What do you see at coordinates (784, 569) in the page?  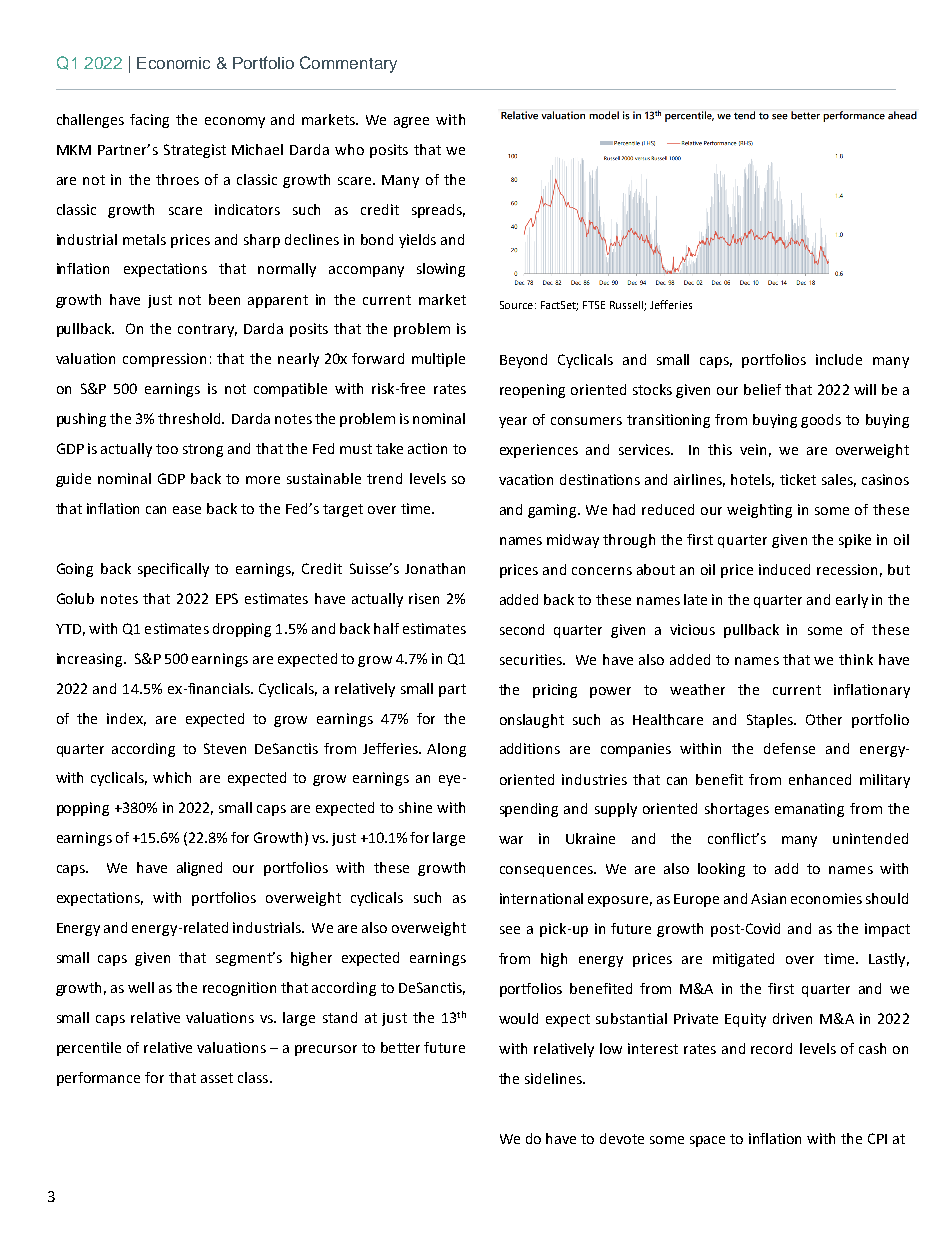 I see `induced` at bounding box center [784, 569].
